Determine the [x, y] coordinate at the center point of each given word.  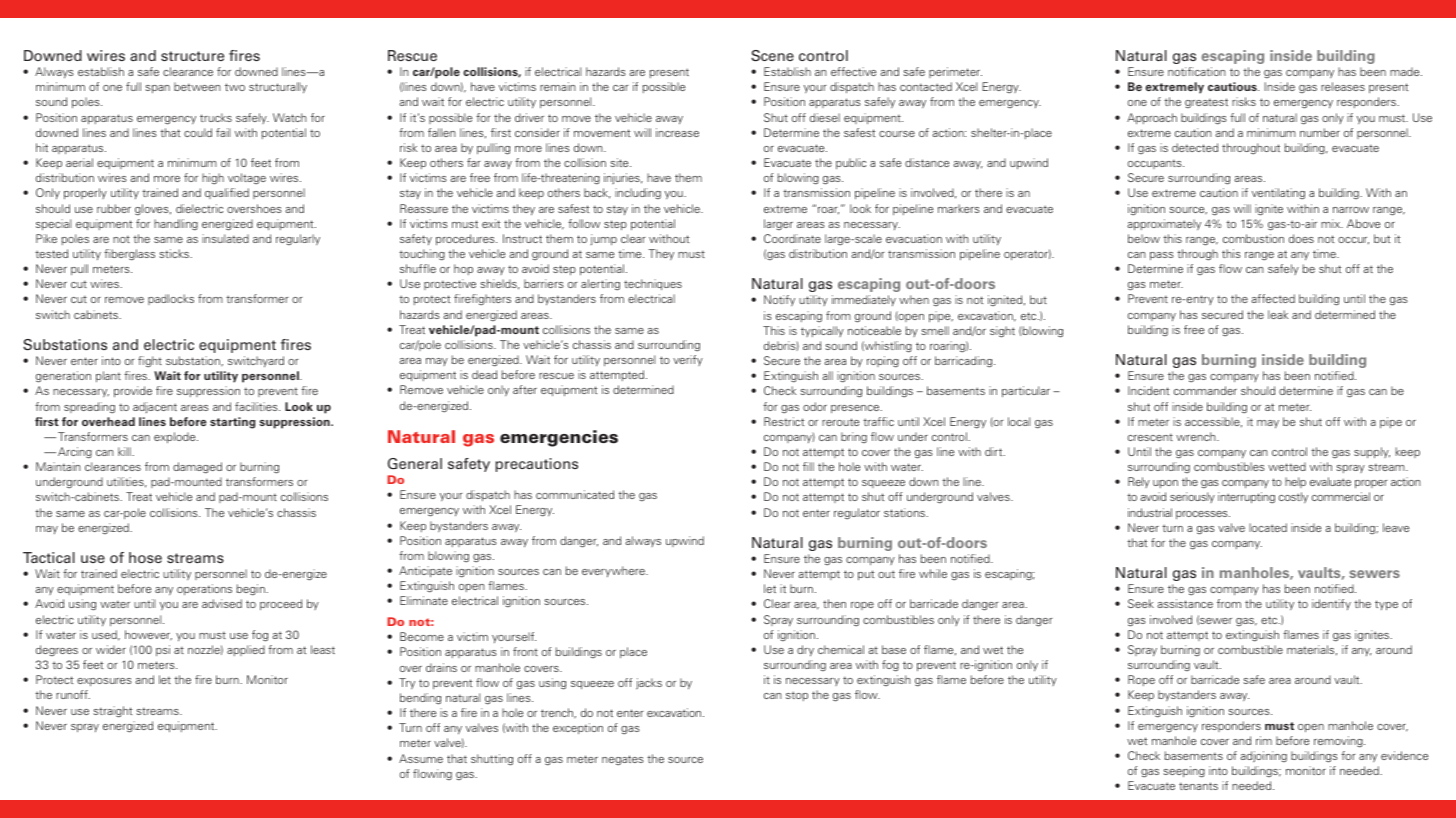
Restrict [784, 421]
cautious [1233, 86]
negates [623, 760]
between [197, 86]
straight [112, 712]
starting [233, 423]
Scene [772, 55]
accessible [1213, 422]
